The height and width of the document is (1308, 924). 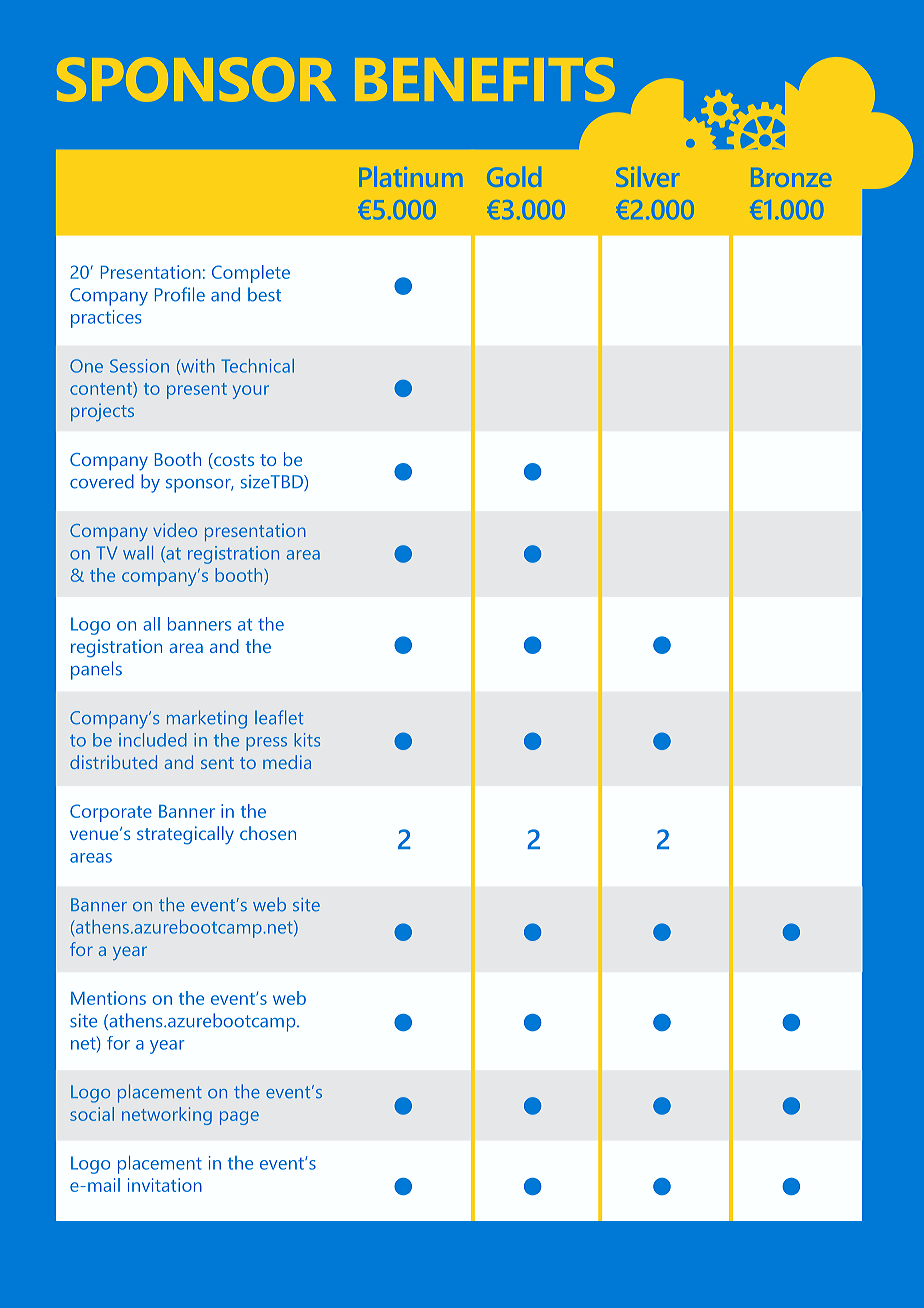 What do you see at coordinates (165, 1185) in the document?
I see `invitation` at bounding box center [165, 1185].
